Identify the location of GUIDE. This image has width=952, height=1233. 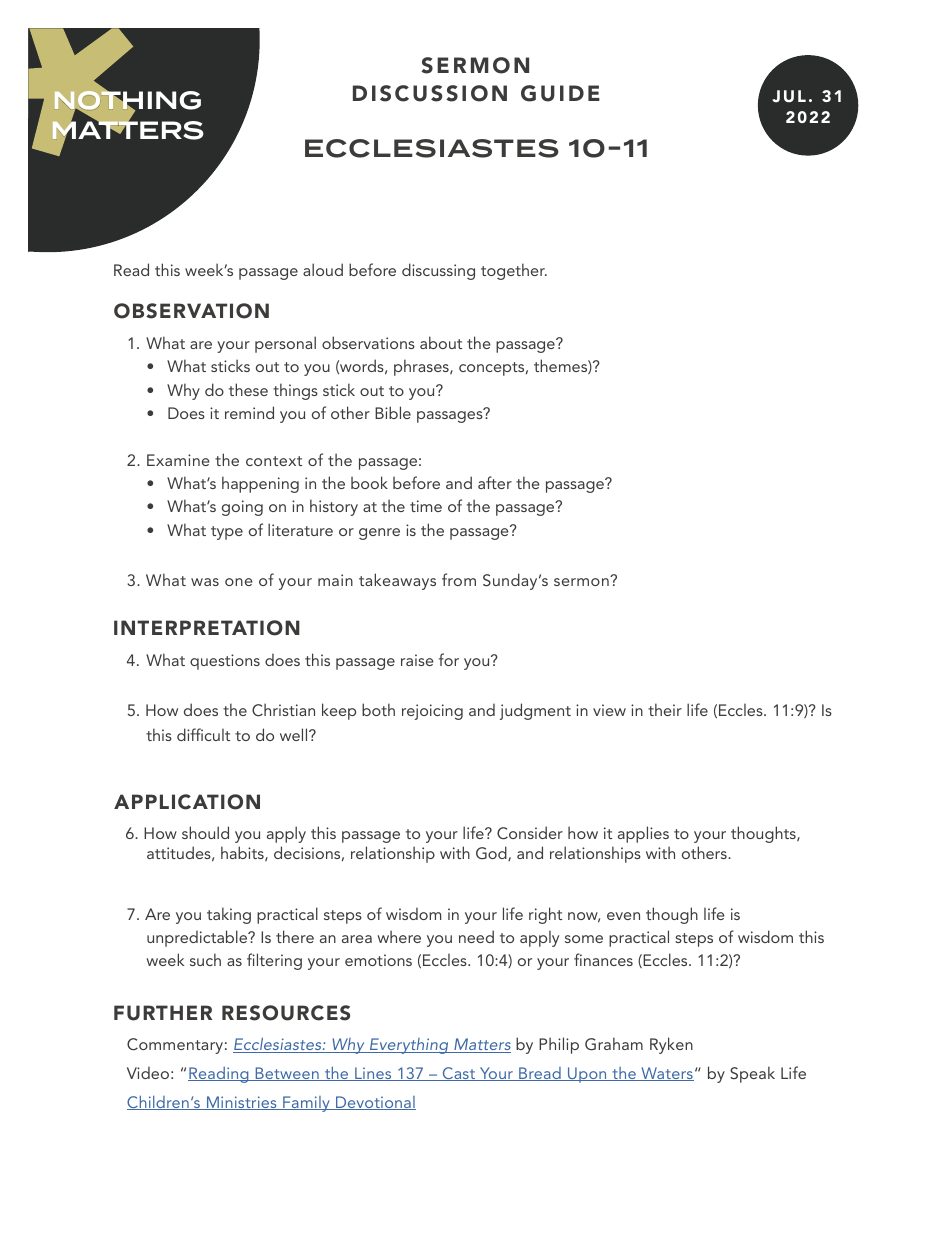
(560, 93).
